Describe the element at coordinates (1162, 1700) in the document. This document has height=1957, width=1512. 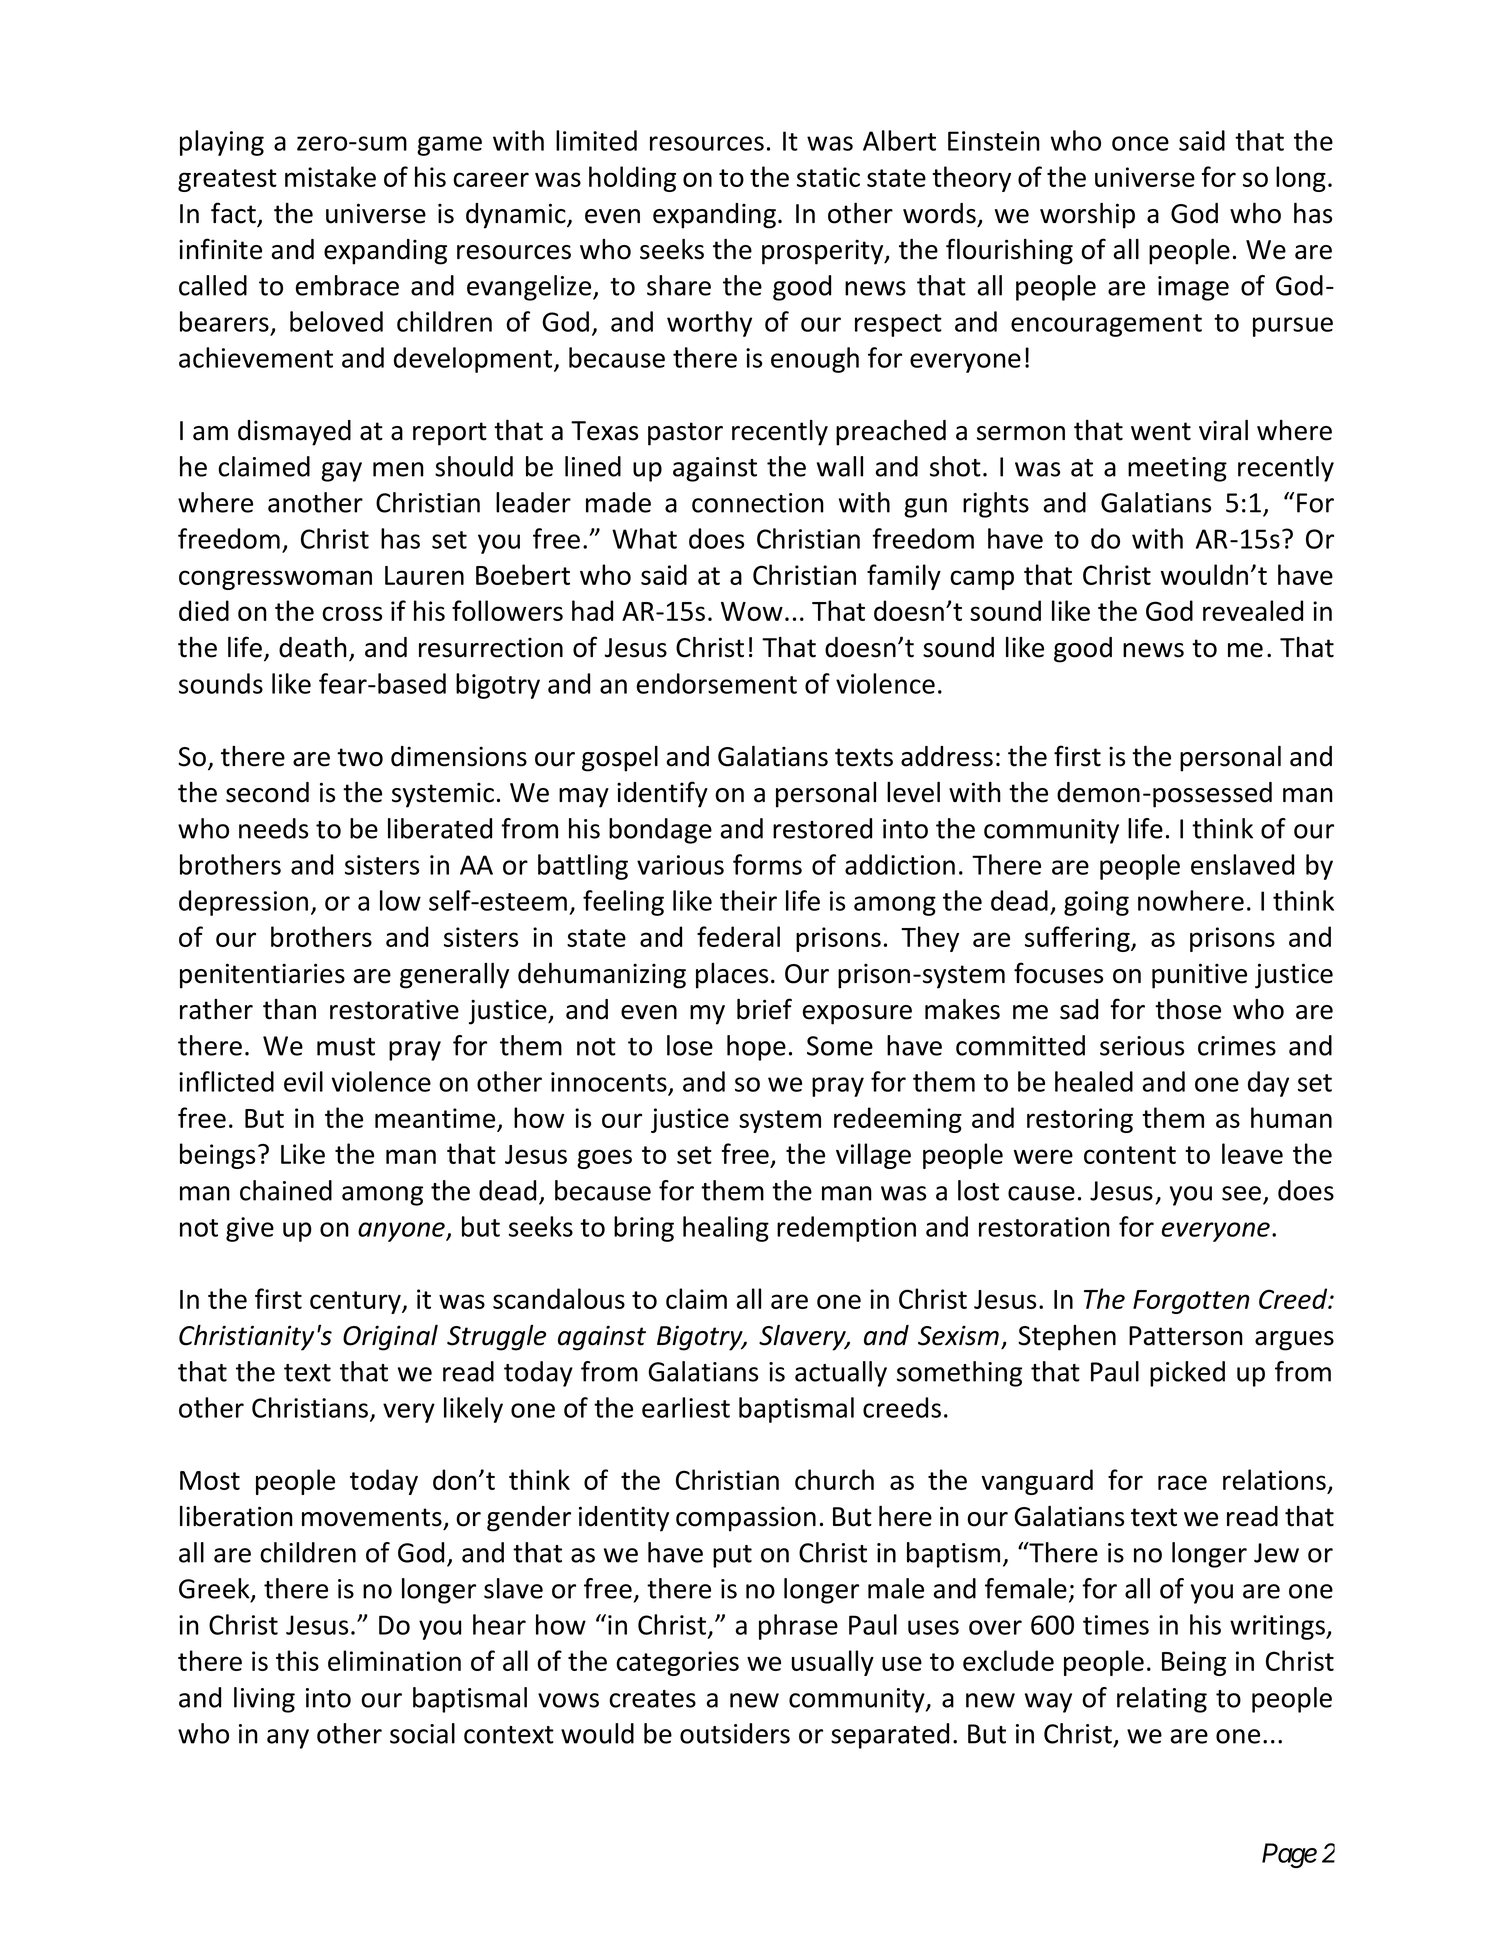
I see `relating` at that location.
